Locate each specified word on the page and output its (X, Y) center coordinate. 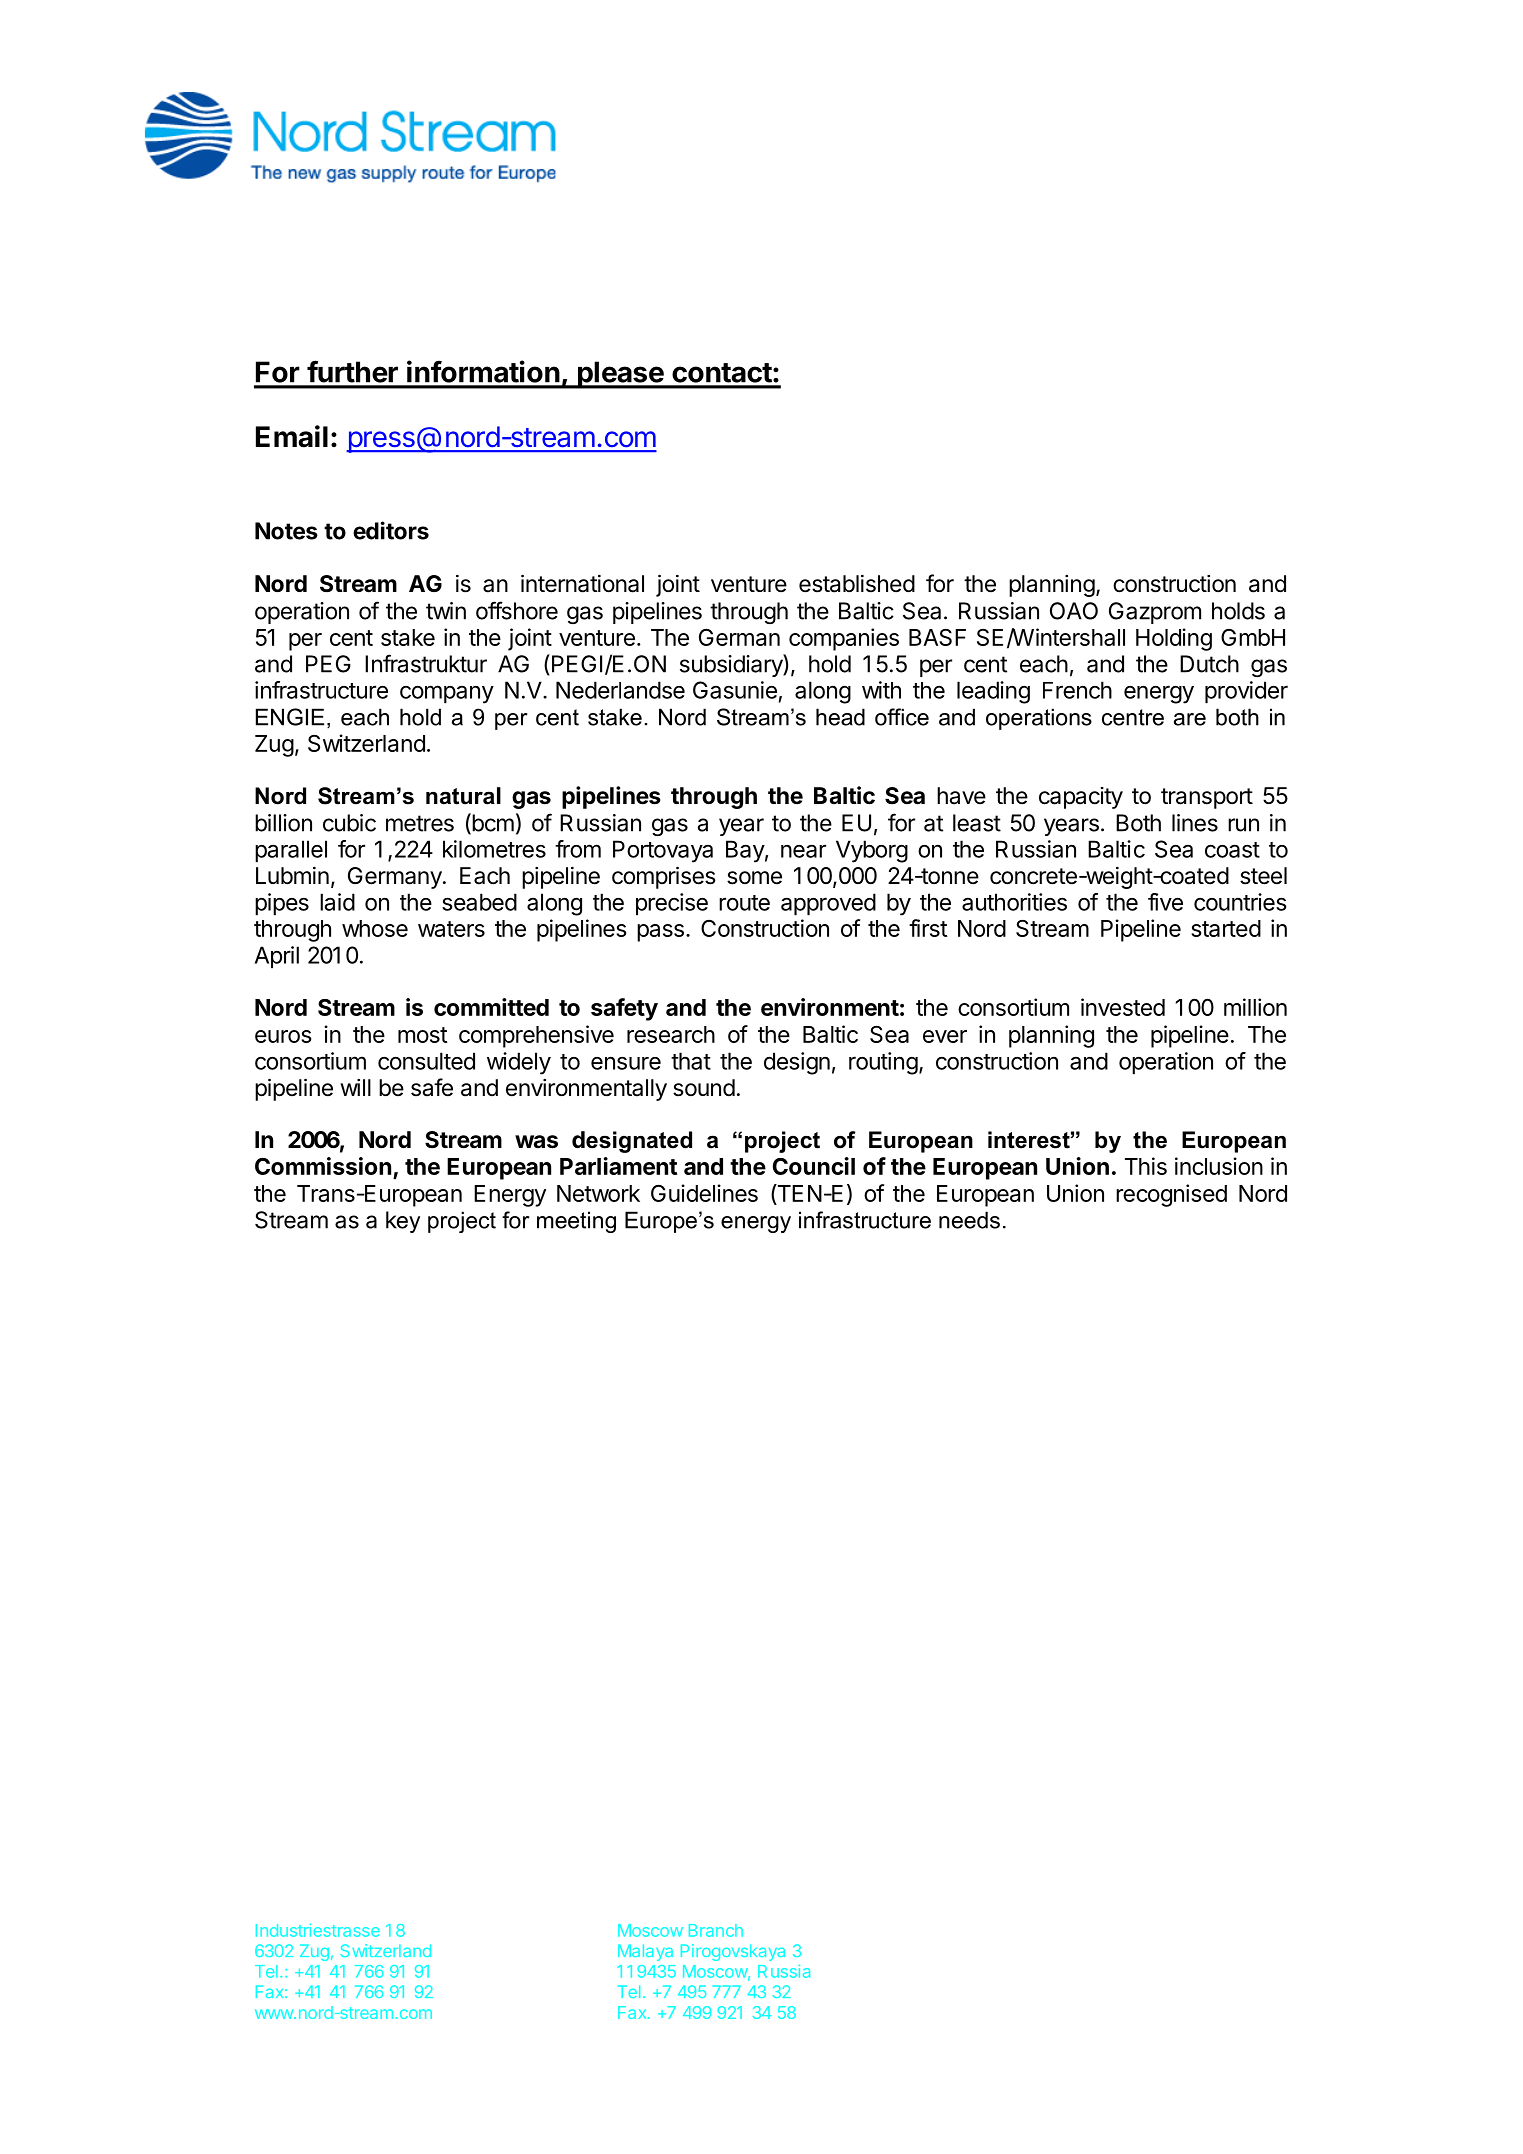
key (403, 1222)
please (620, 375)
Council (814, 1166)
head (840, 717)
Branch (716, 1930)
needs (969, 1220)
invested (1123, 1007)
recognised (1171, 1195)
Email (292, 436)
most (422, 1035)
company (447, 694)
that (691, 1061)
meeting (576, 1222)
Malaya (645, 1952)
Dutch (1209, 664)
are (1190, 719)
